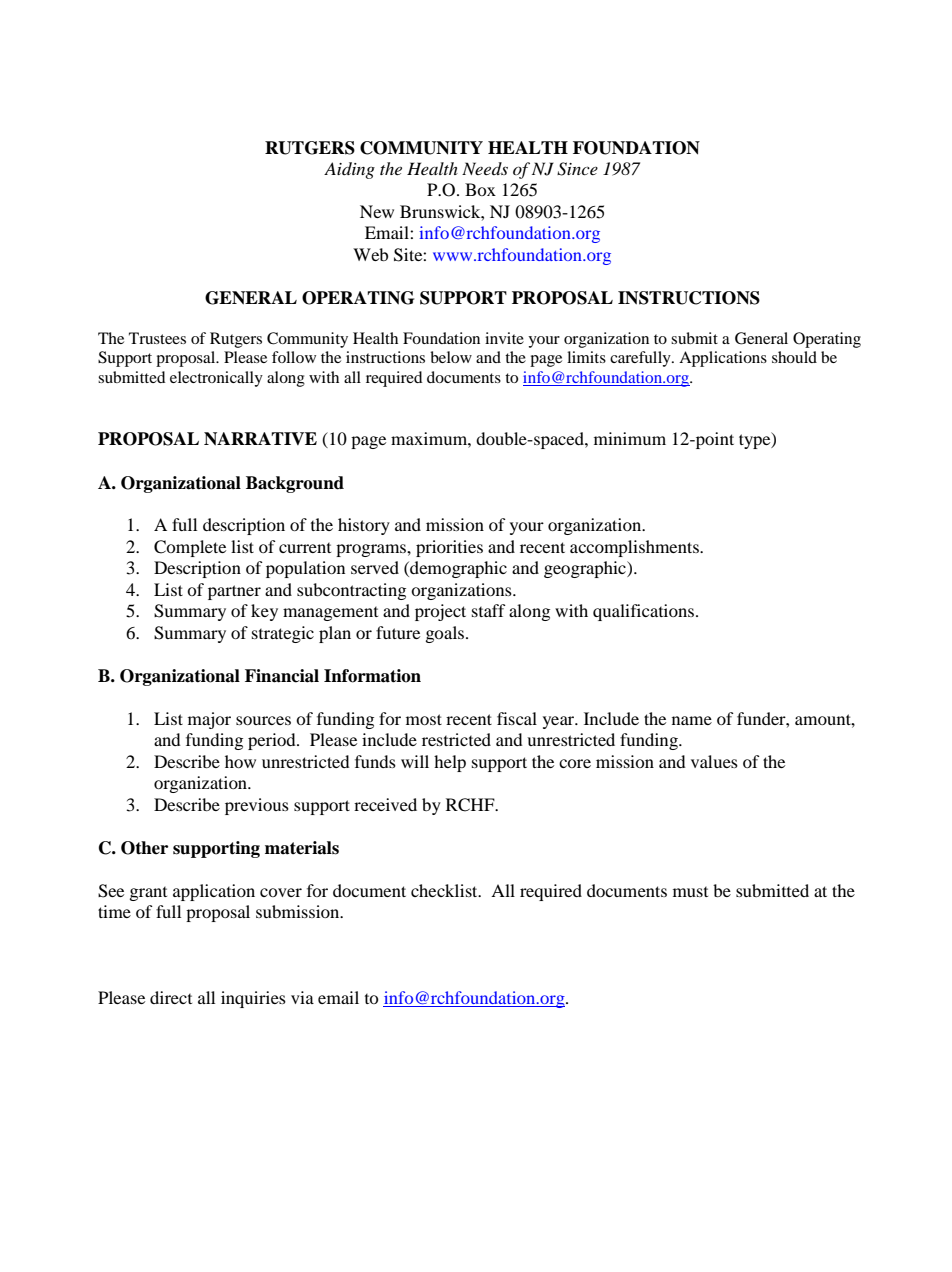 The image size is (952, 1272). What do you see at coordinates (480, 189) in the page?
I see `Box` at bounding box center [480, 189].
